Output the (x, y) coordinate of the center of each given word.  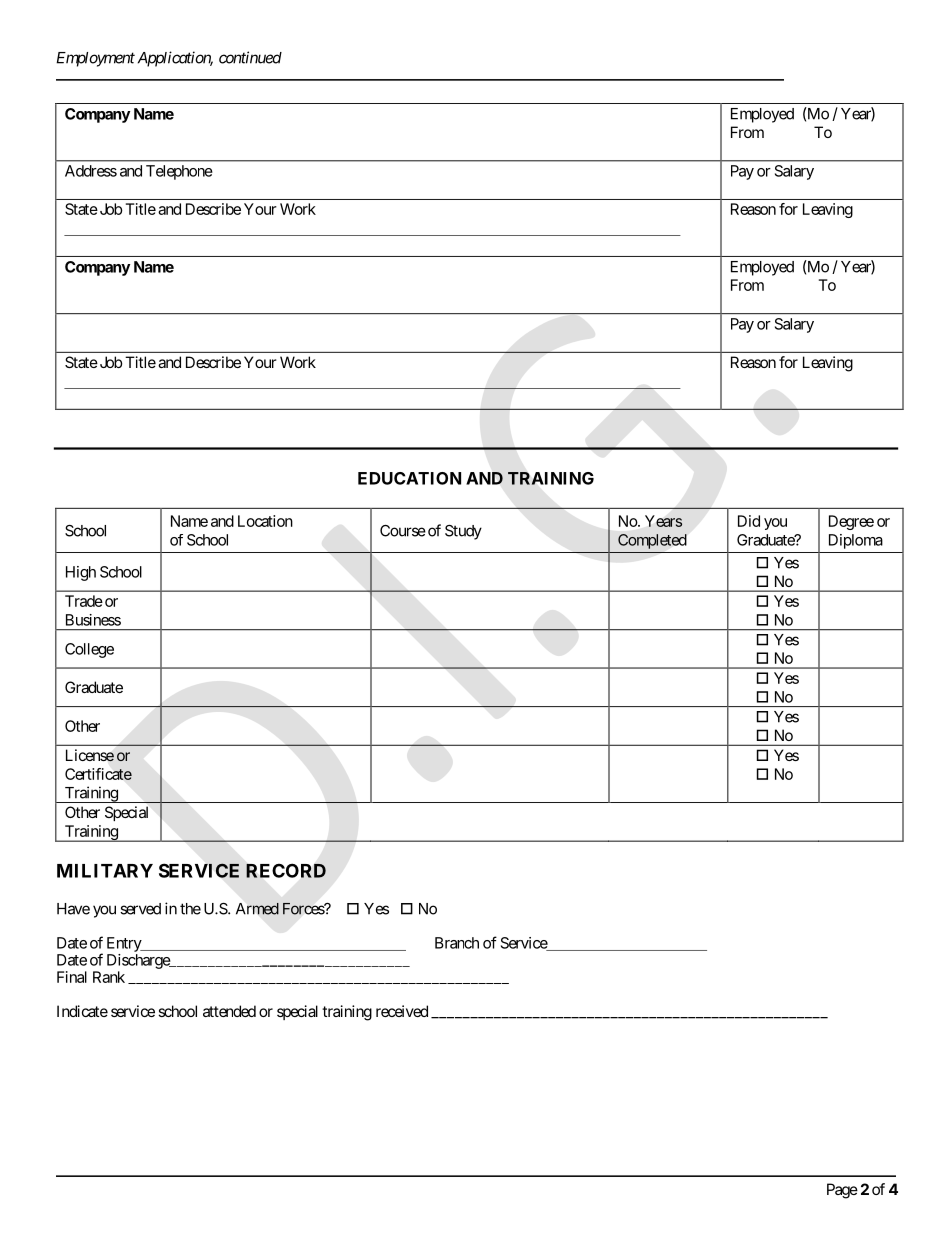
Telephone (179, 172)
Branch (457, 943)
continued (250, 57)
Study (463, 532)
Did (749, 521)
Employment (95, 59)
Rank (109, 977)
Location (265, 521)
